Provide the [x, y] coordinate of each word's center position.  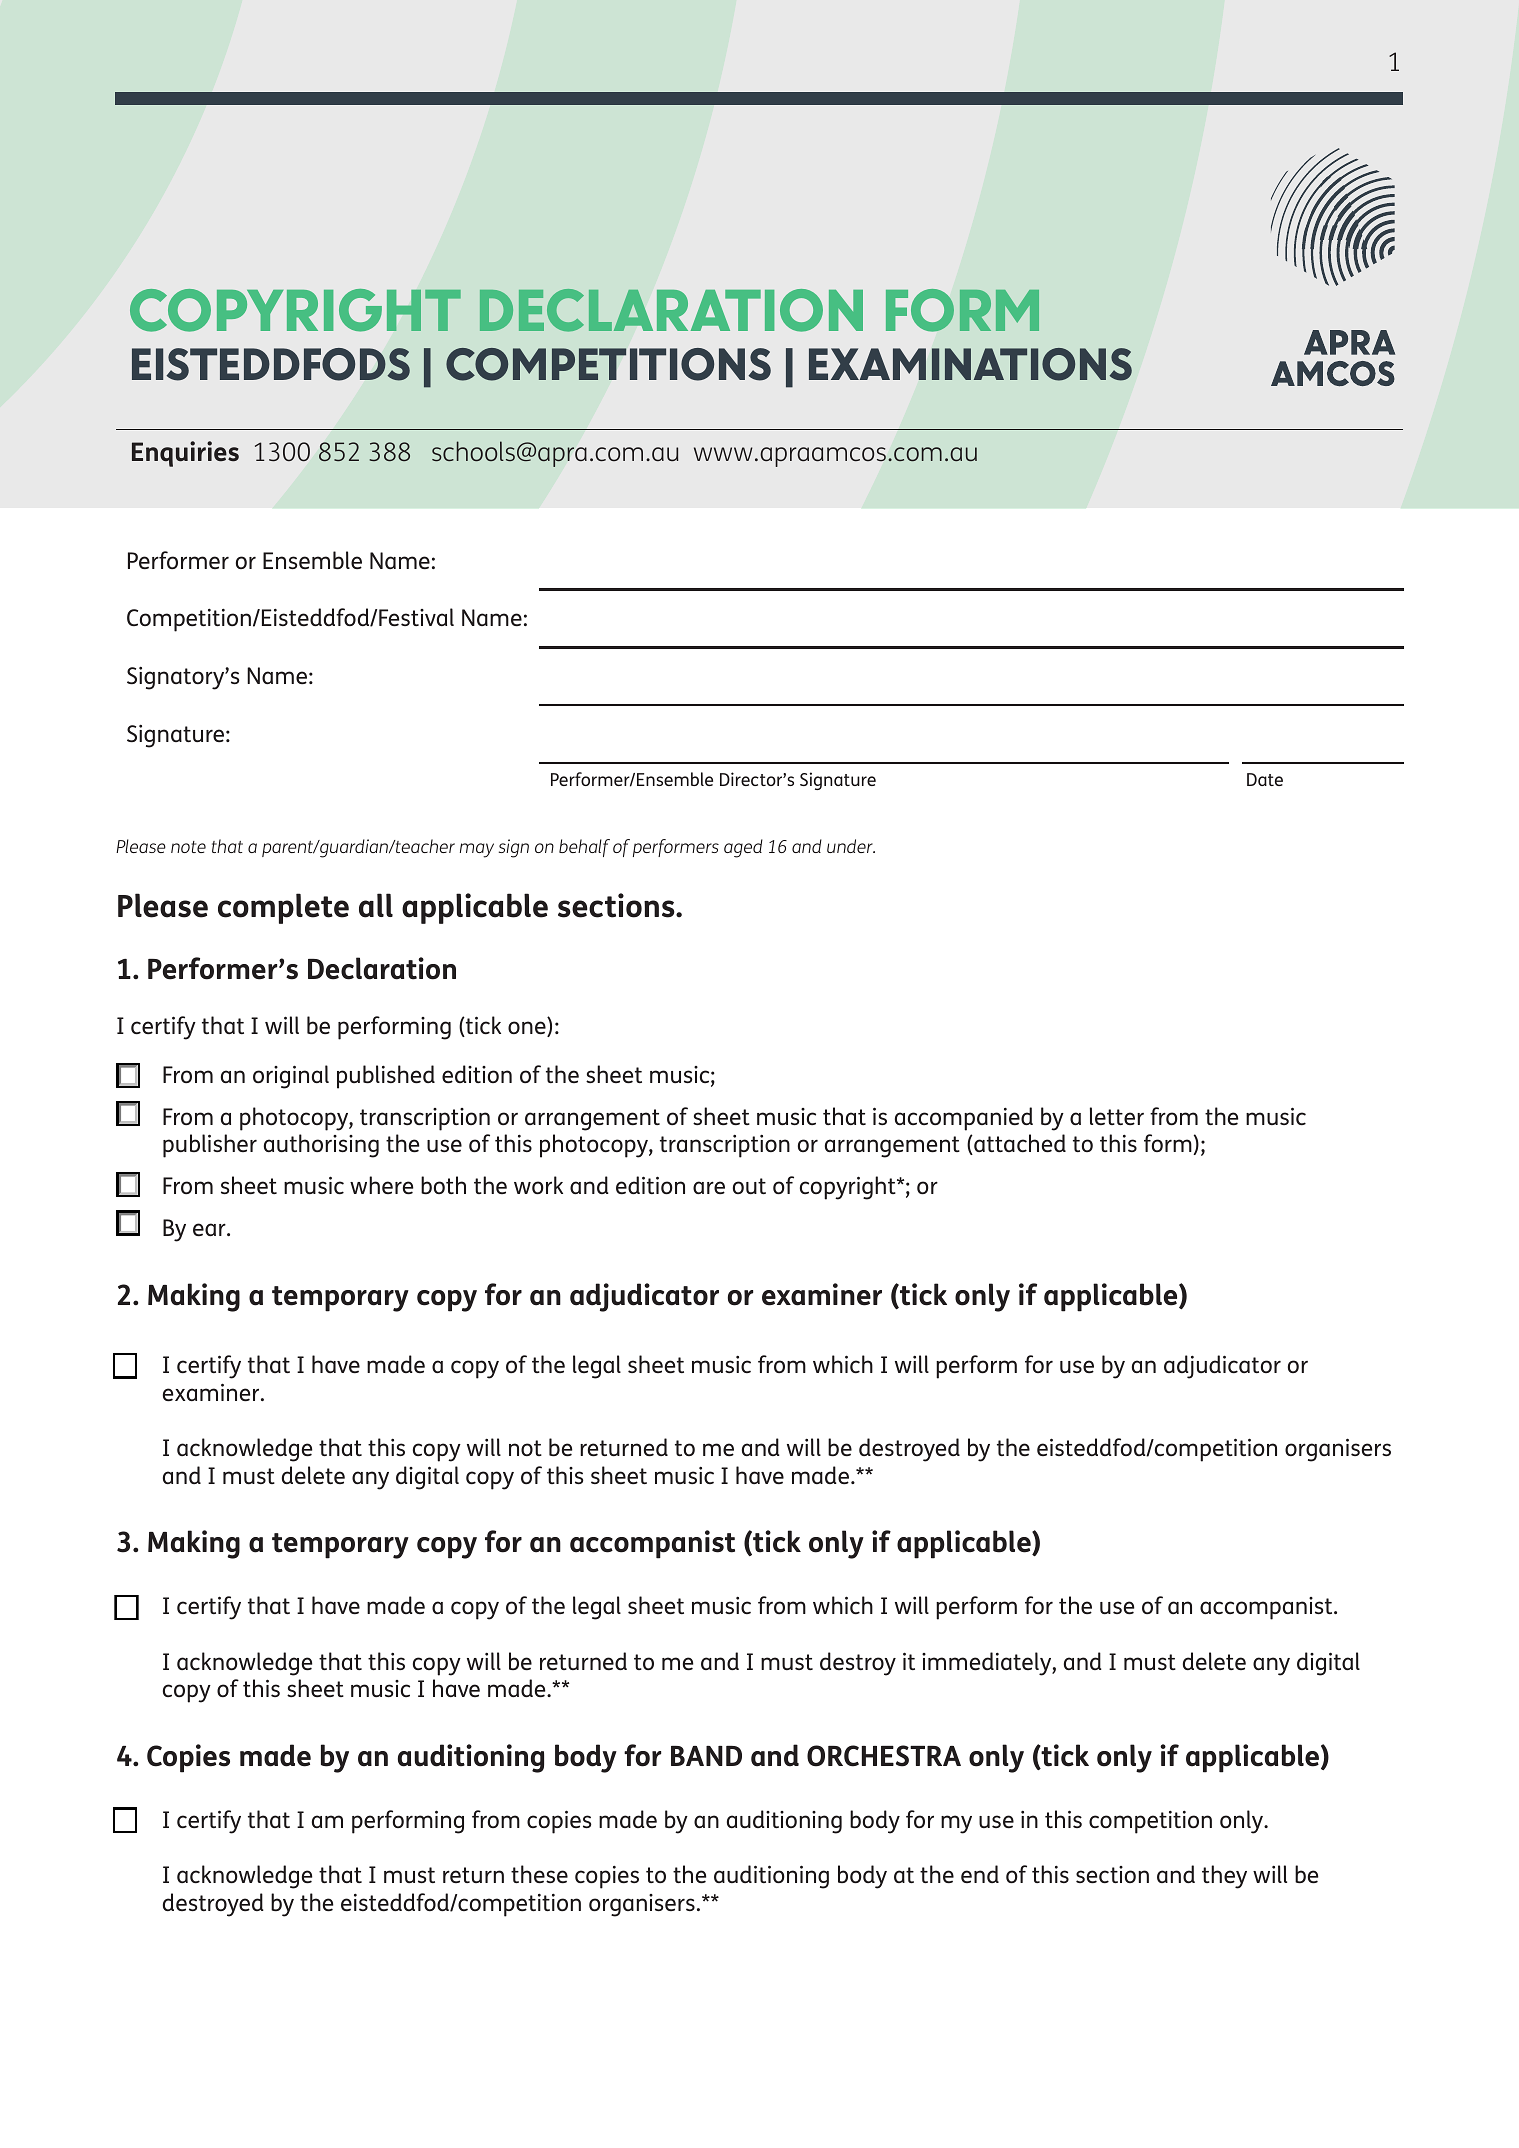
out [749, 1186]
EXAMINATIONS [970, 364]
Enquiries [185, 454]
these [539, 1874]
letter [1117, 1116]
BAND [706, 1756]
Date [1265, 779]
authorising [321, 1146]
